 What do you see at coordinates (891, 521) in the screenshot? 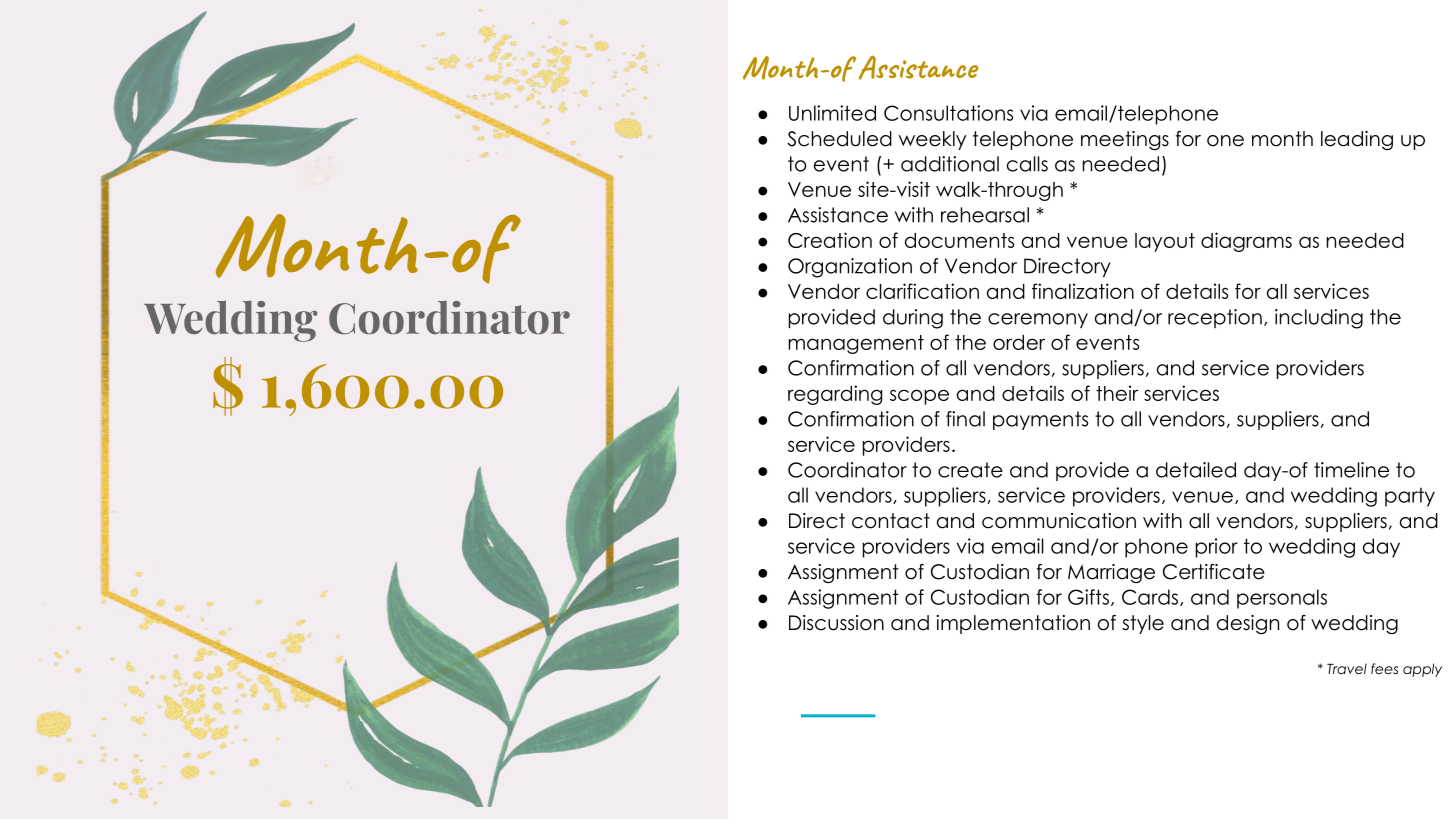
I see `contact` at bounding box center [891, 521].
